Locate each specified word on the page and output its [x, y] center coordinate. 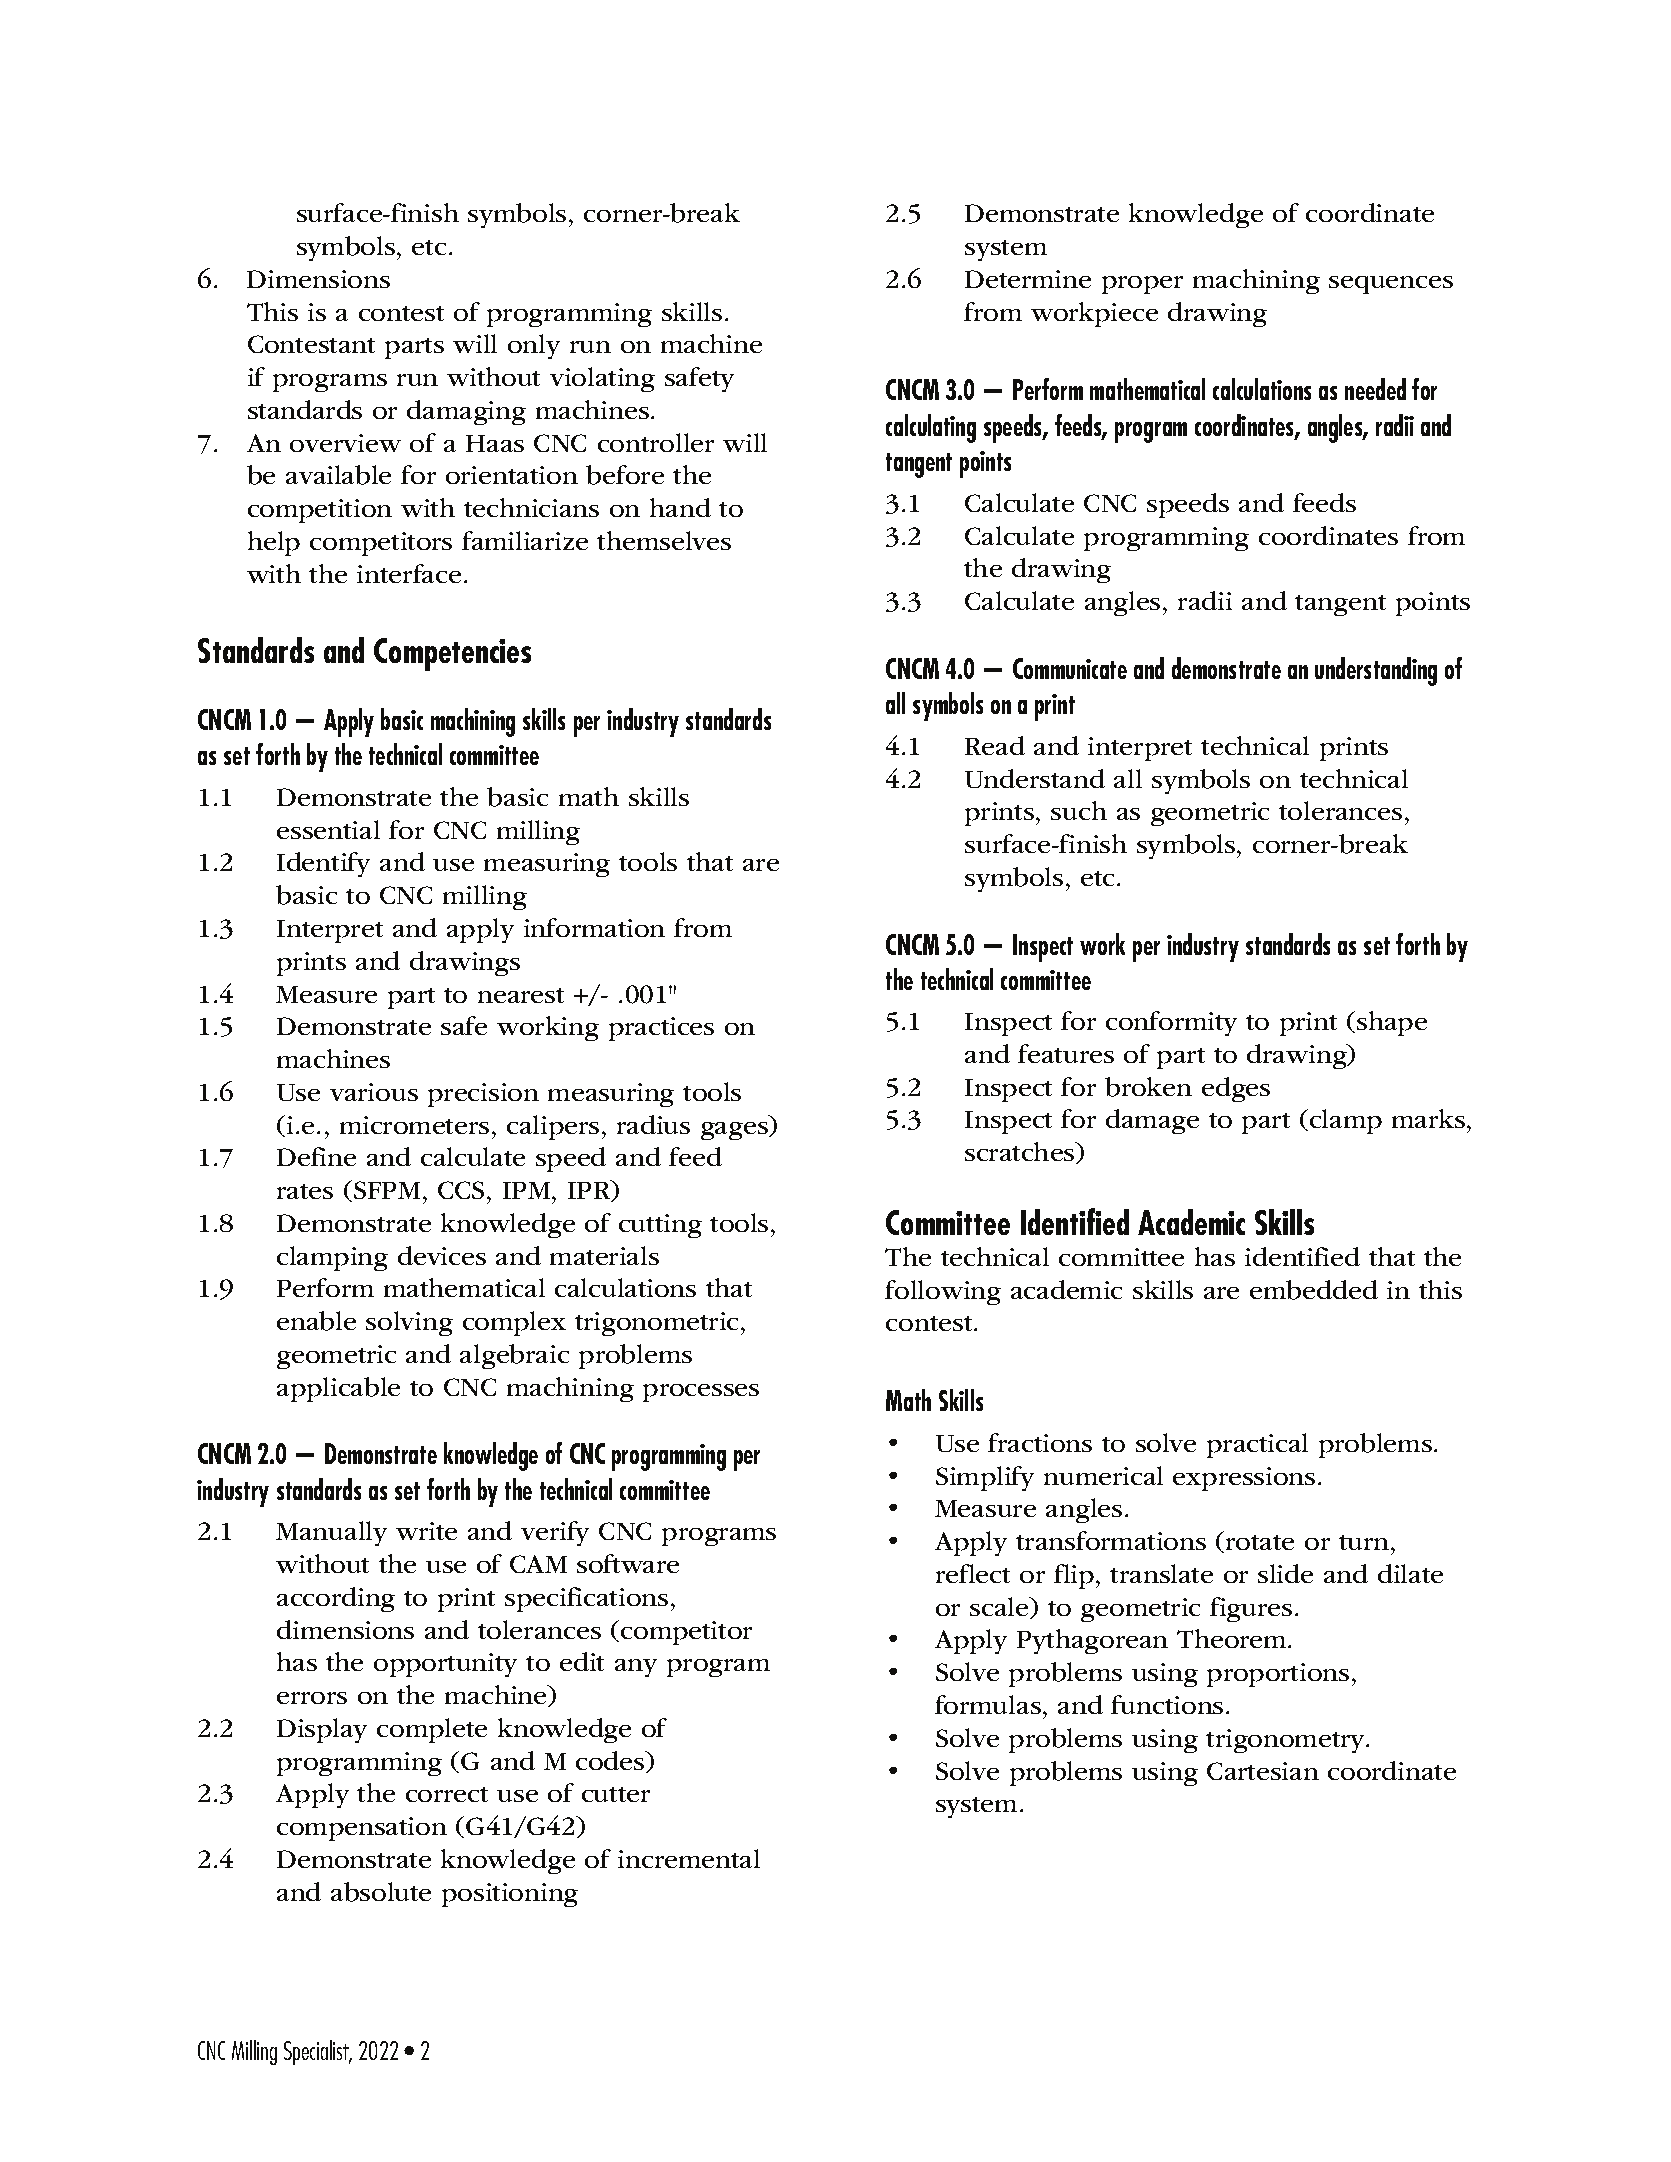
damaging [466, 412]
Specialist [317, 2052]
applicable [338, 1389]
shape [1392, 1023]
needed [1375, 389]
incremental [689, 1858]
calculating [931, 428]
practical [1257, 1445]
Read [995, 745]
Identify [323, 864]
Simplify [985, 1478]
